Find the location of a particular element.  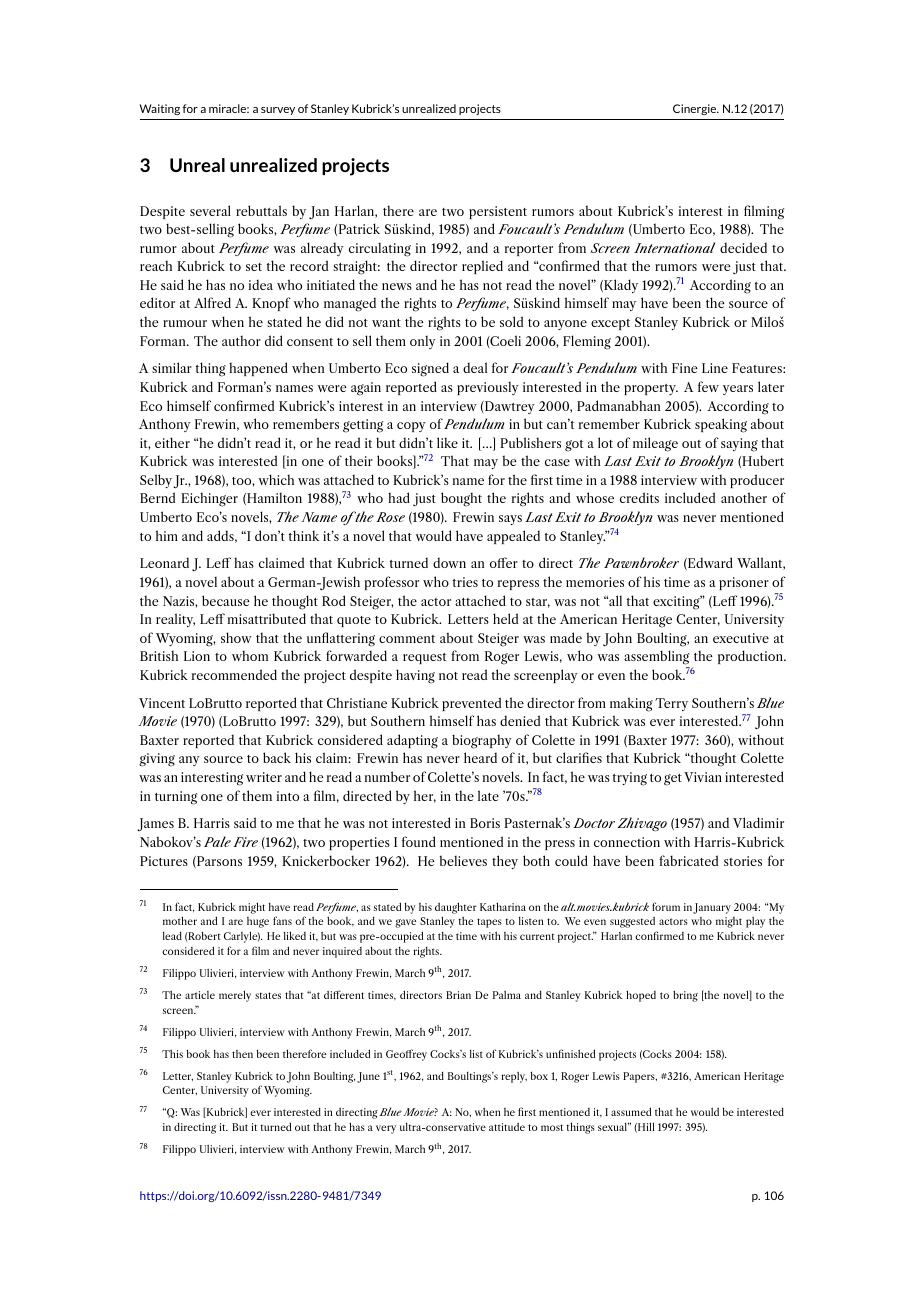

Terry is located at coordinates (671, 704).
